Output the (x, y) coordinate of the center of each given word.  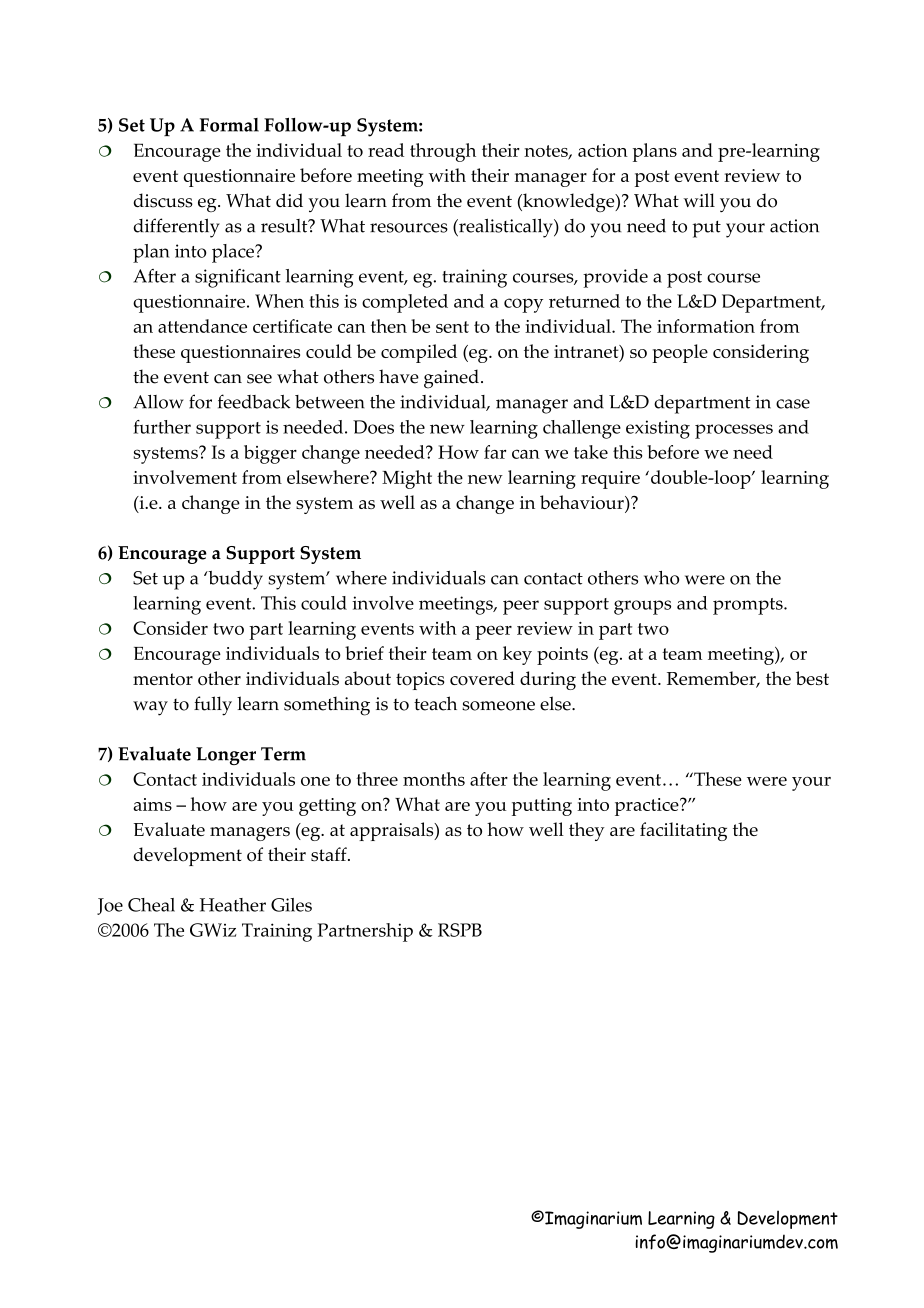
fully (213, 706)
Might (407, 479)
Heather (233, 905)
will (699, 200)
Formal (229, 125)
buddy (234, 580)
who (661, 578)
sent (452, 327)
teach (435, 703)
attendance (202, 326)
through (443, 152)
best (812, 678)
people (680, 353)
